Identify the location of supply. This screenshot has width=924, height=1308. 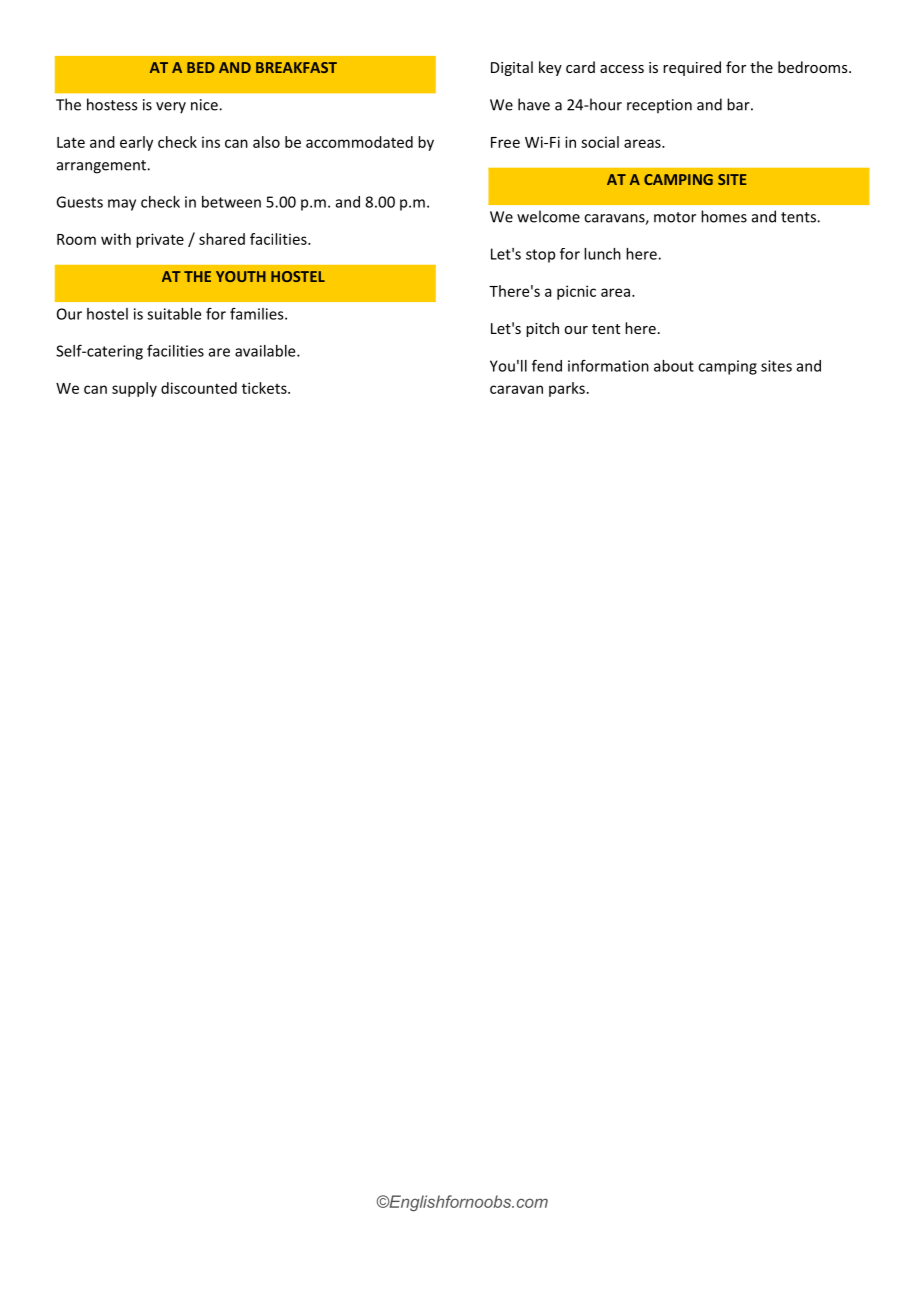
(134, 389).
